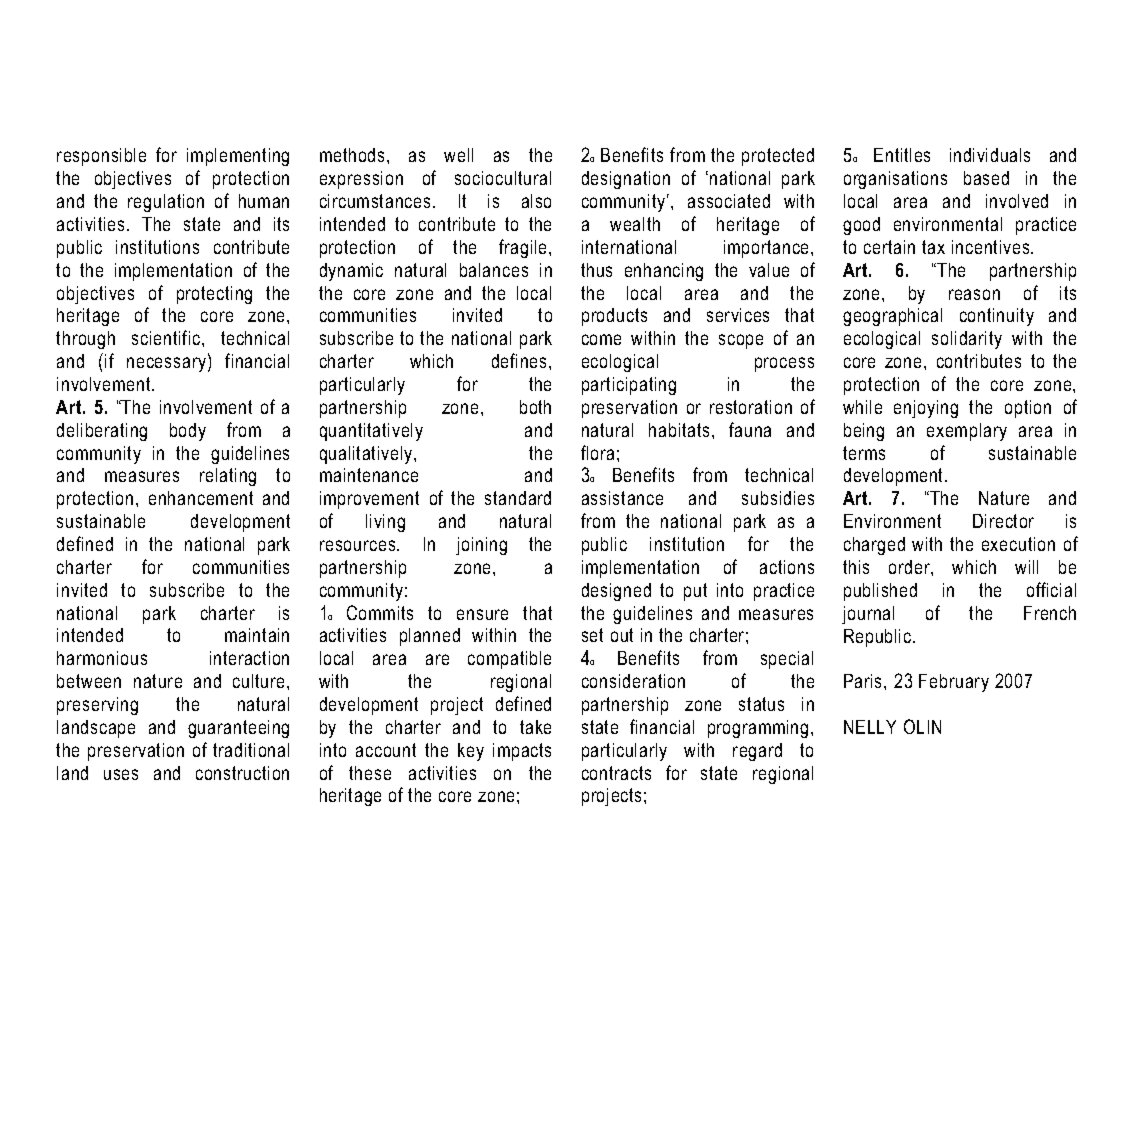 This document has width=1127, height=1127. Describe the element at coordinates (868, 615) in the document. I see `journal` at that location.
